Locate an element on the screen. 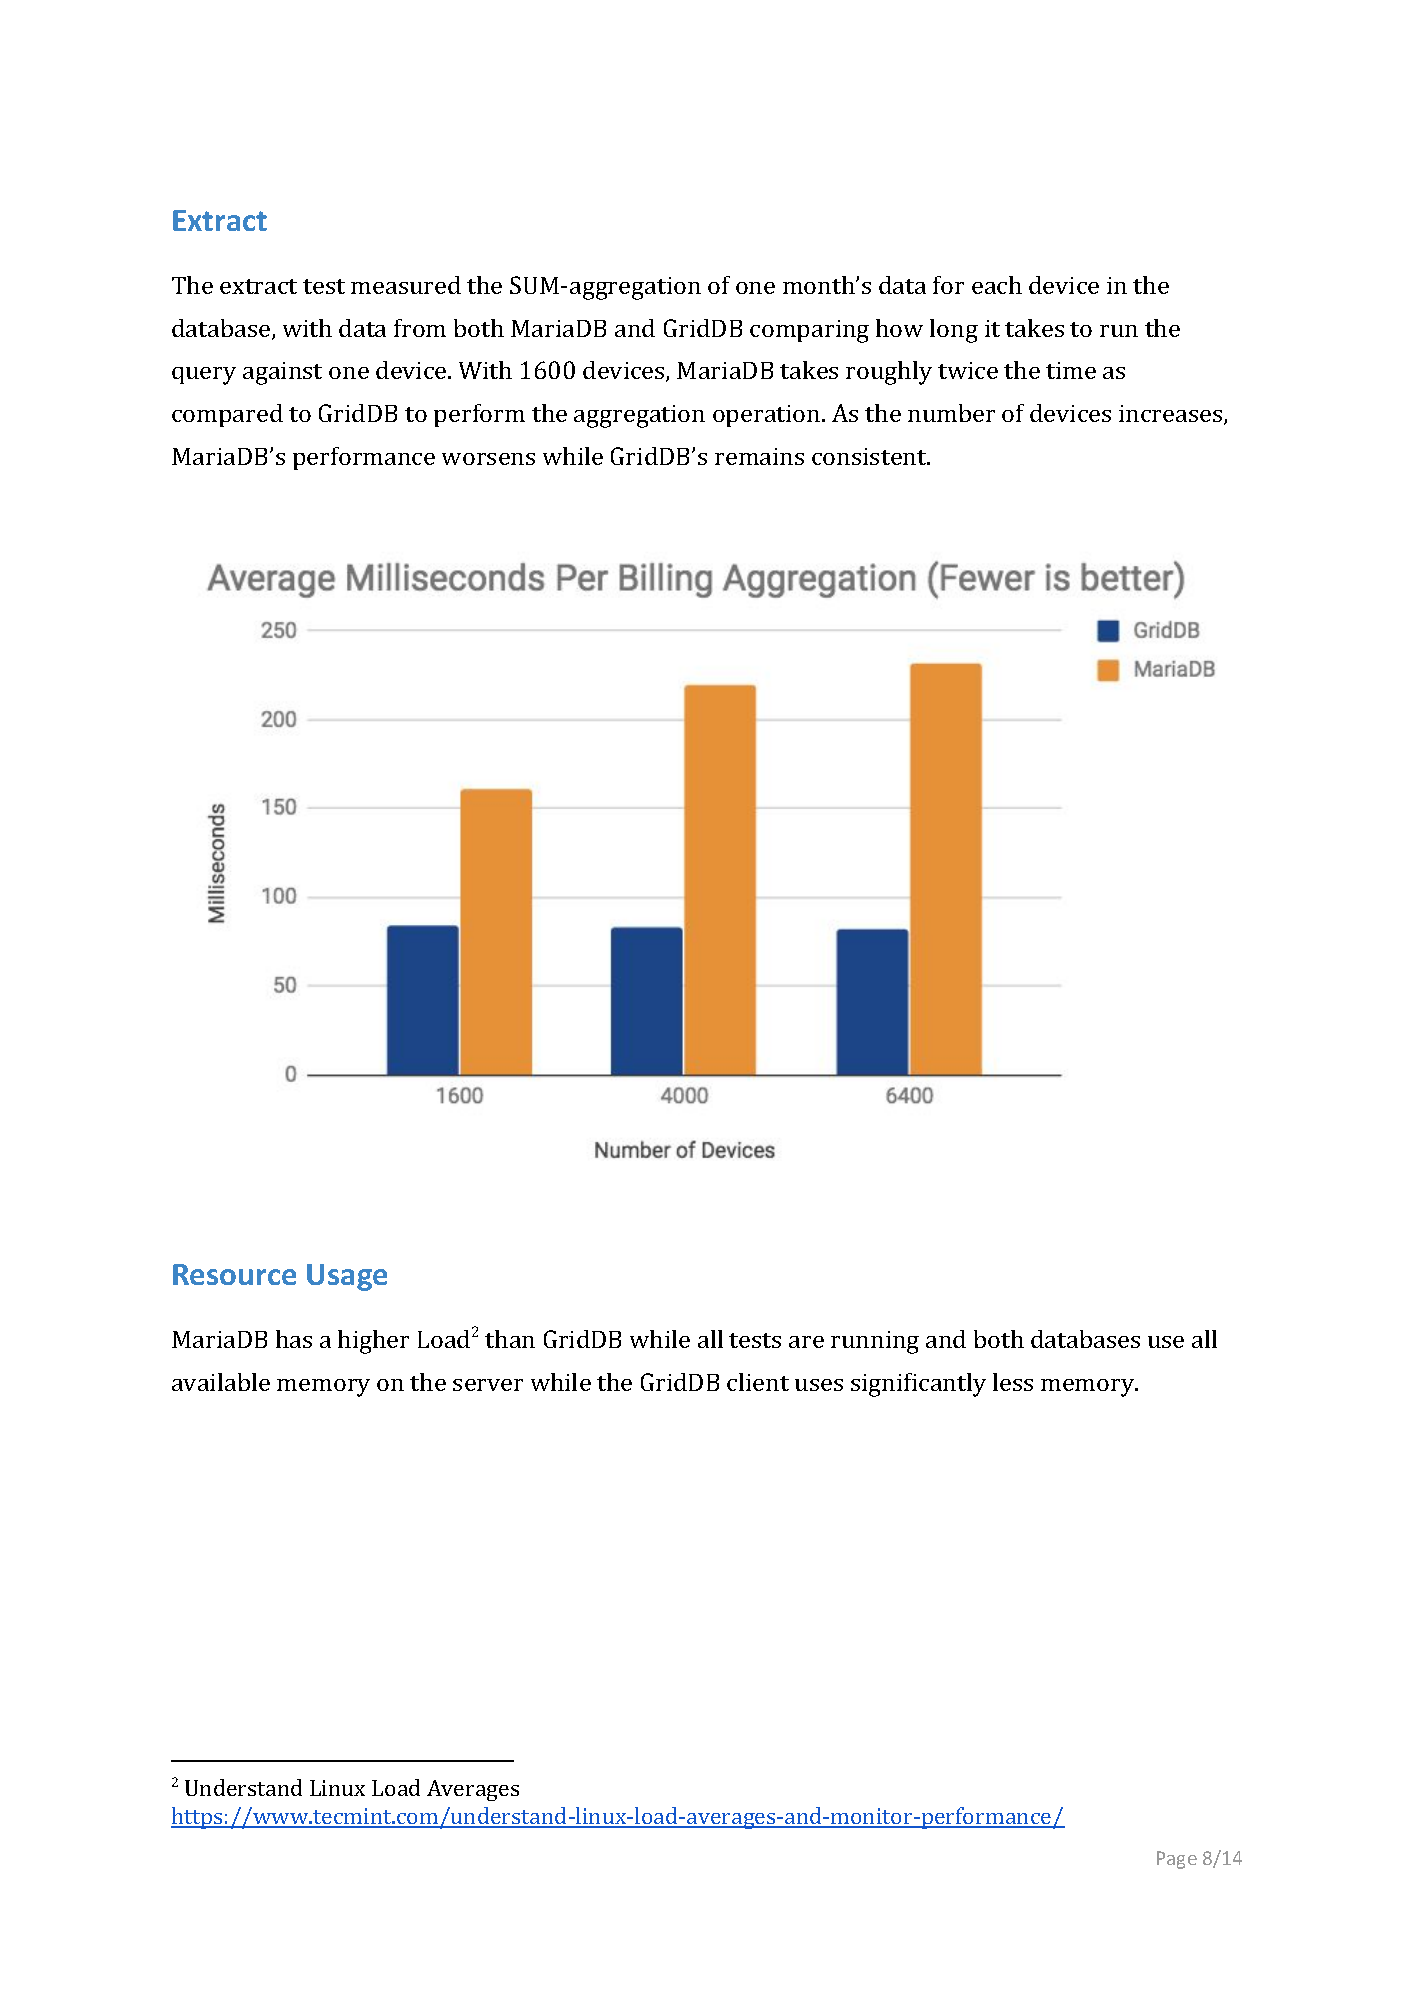 This screenshot has height=2003, width=1416. comparing is located at coordinates (809, 331).
